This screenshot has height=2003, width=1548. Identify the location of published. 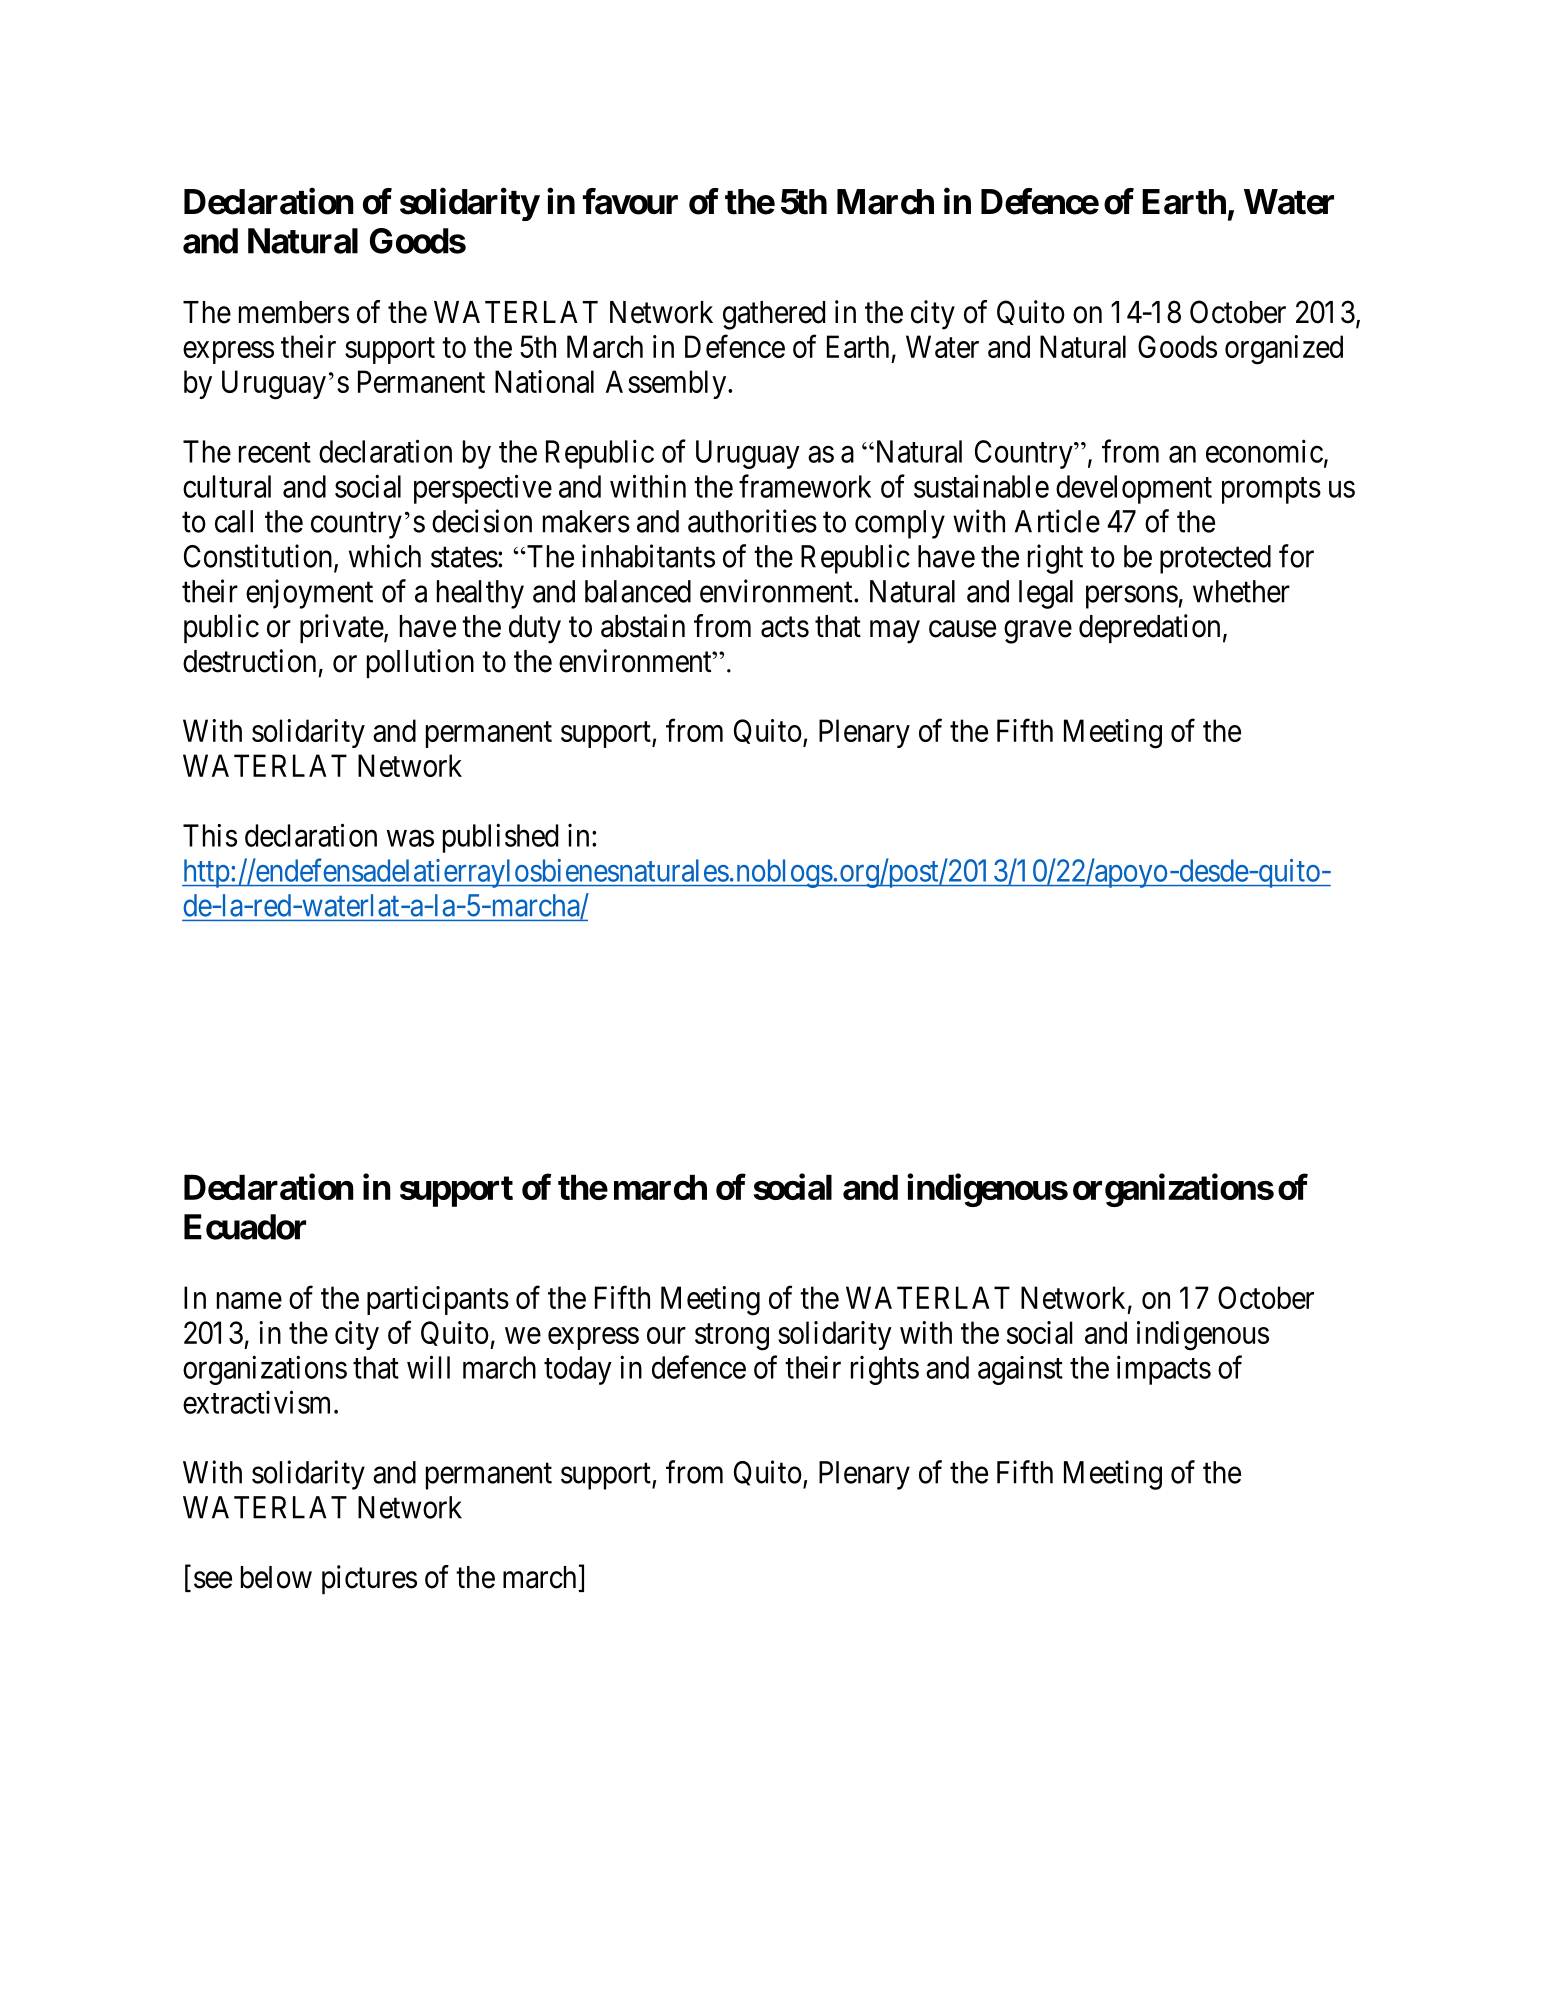
(500, 838).
